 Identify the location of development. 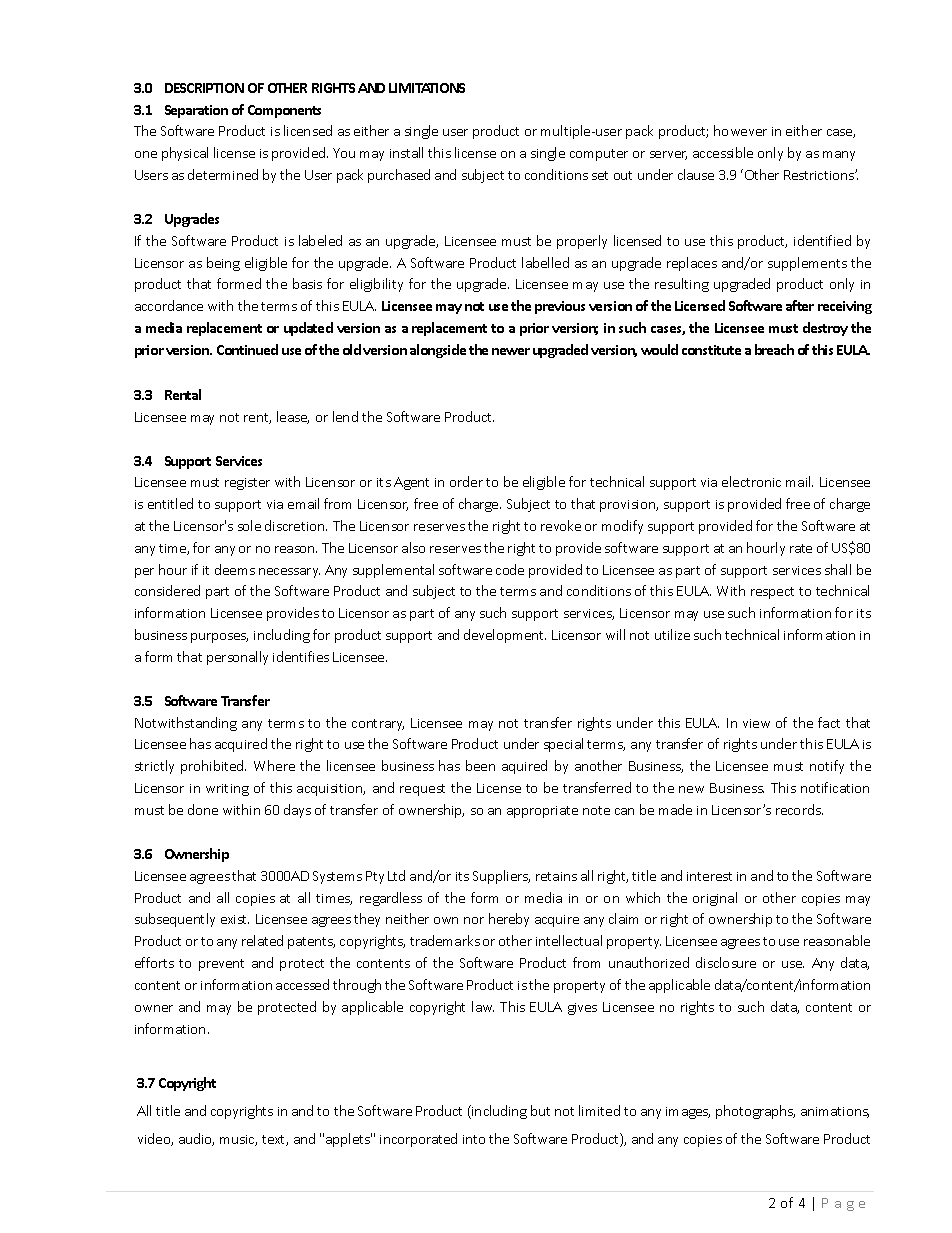
(505, 636).
